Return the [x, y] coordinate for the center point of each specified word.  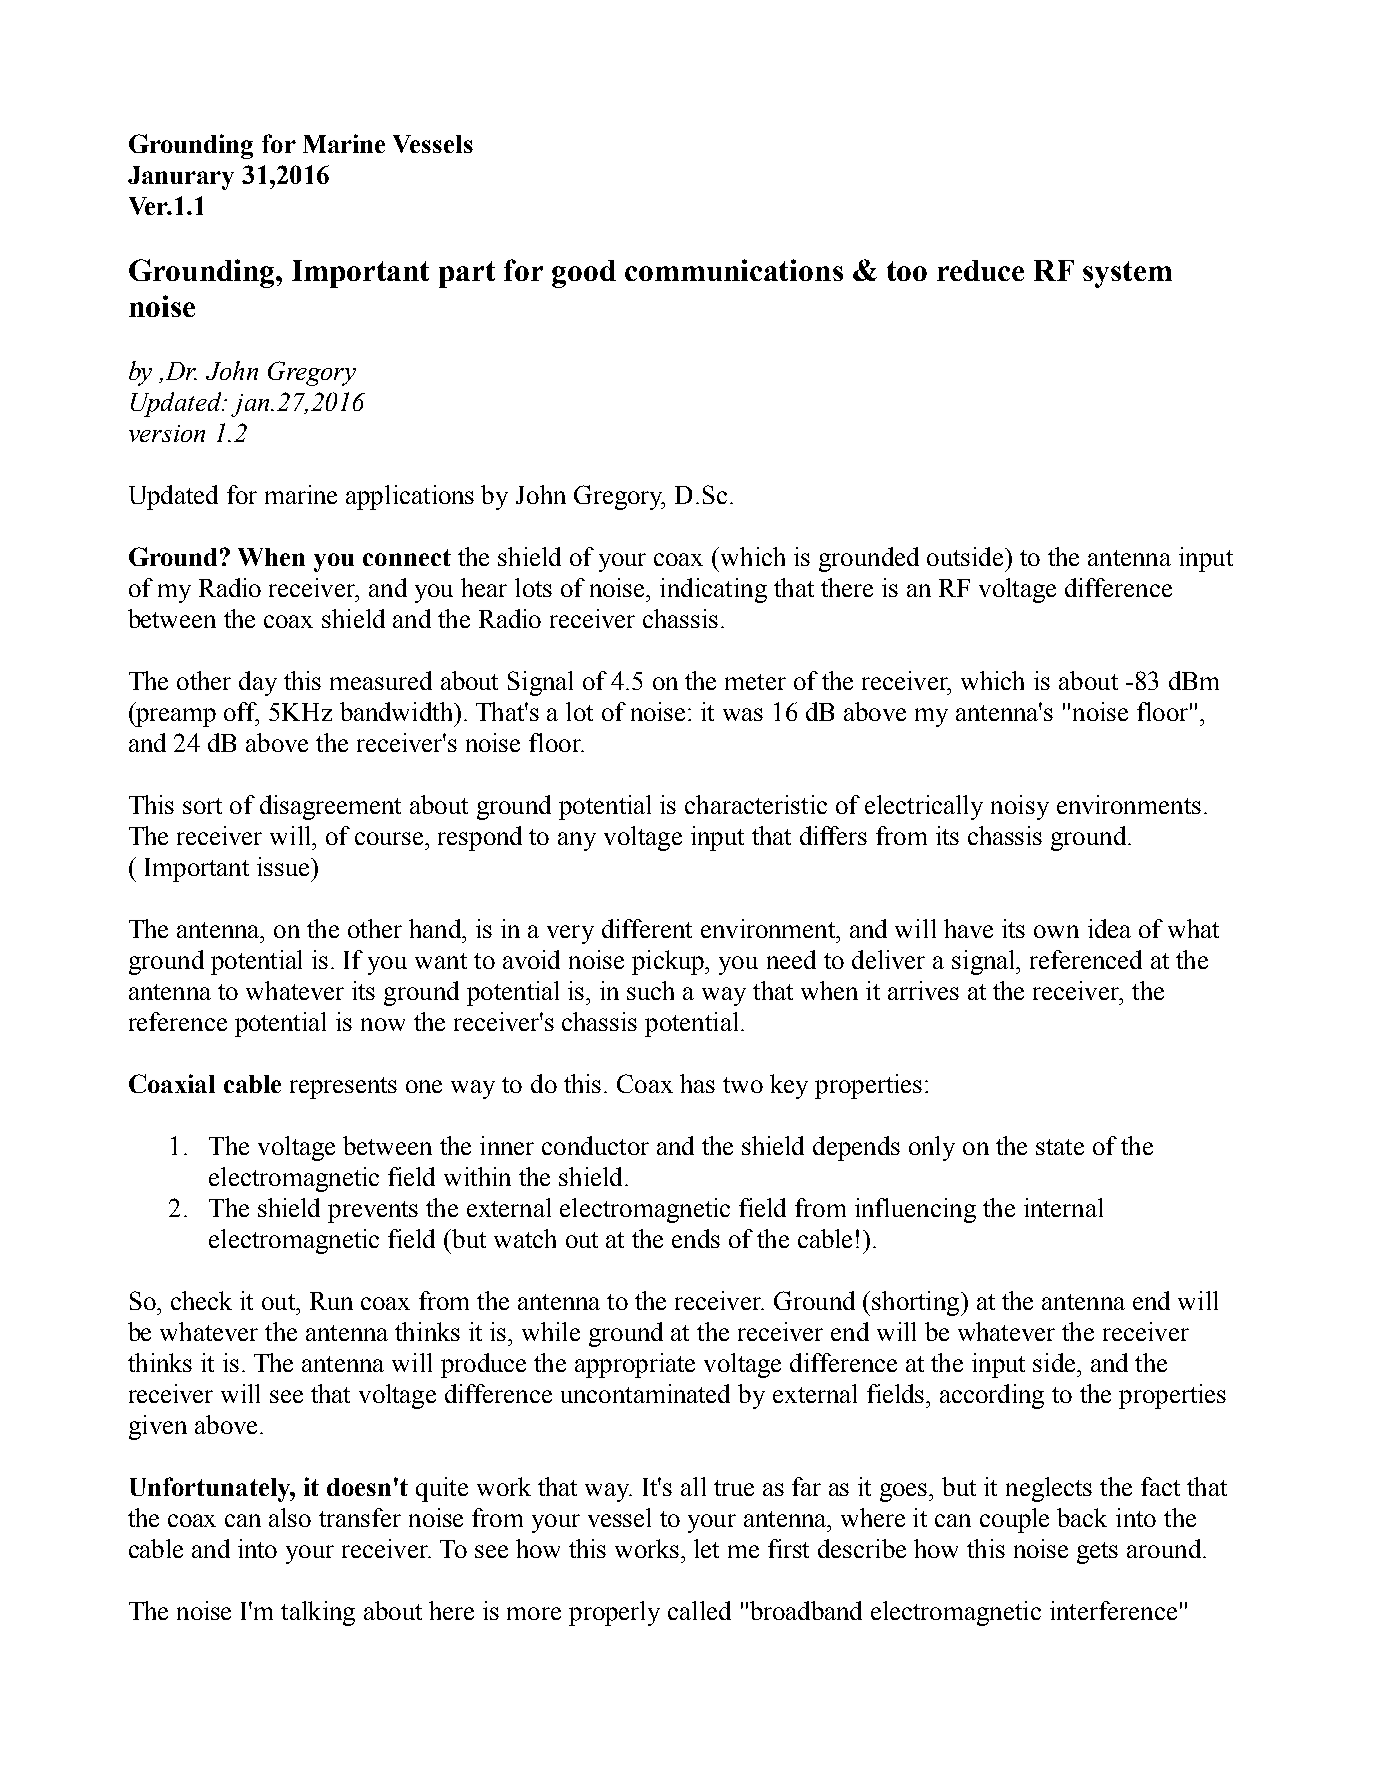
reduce [980, 270]
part [467, 274]
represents [343, 1088]
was [743, 714]
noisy [1020, 807]
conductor [595, 1145]
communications [734, 270]
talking [318, 1613]
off [241, 713]
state [1060, 1147]
